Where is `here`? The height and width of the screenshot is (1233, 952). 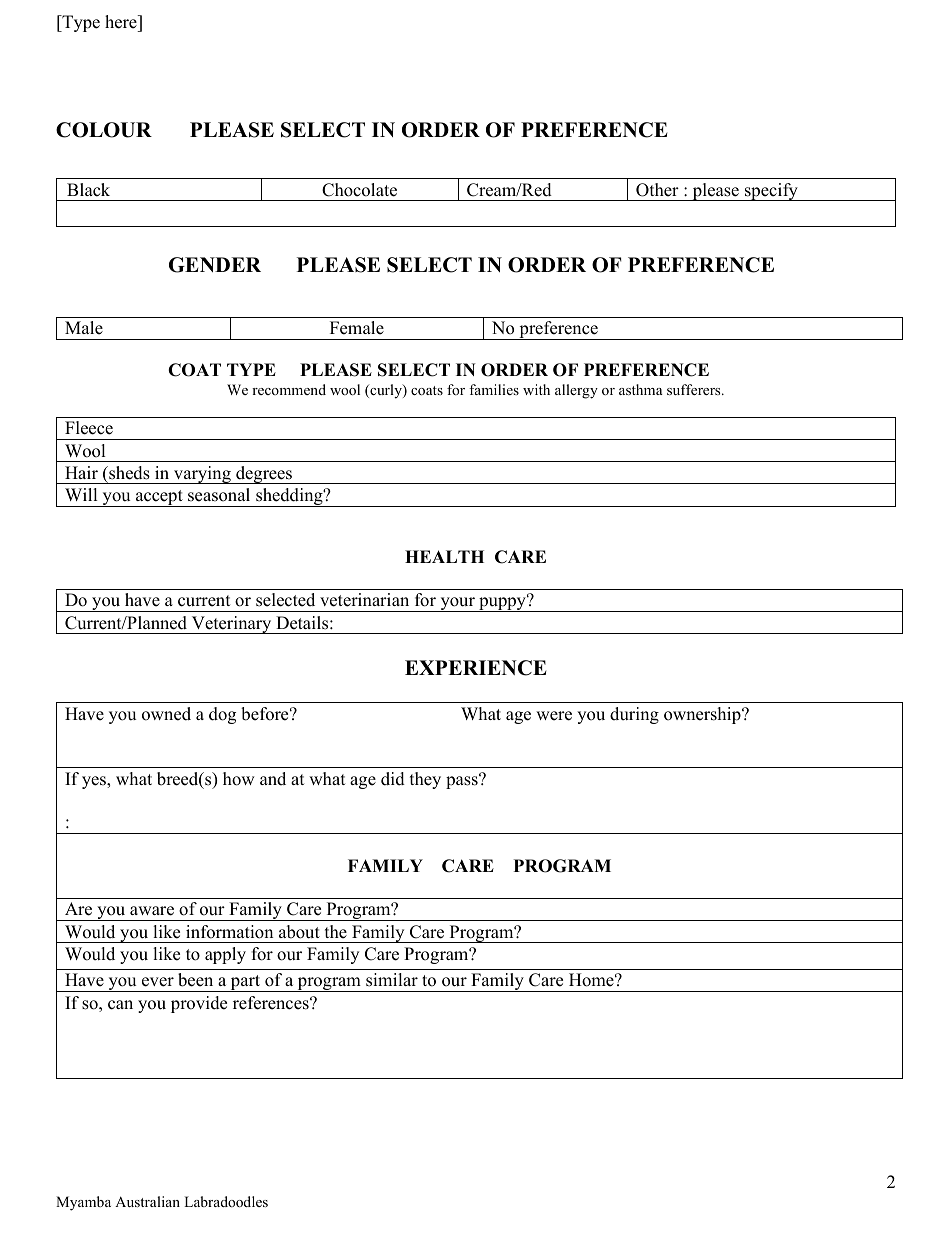
here is located at coordinates (122, 22).
